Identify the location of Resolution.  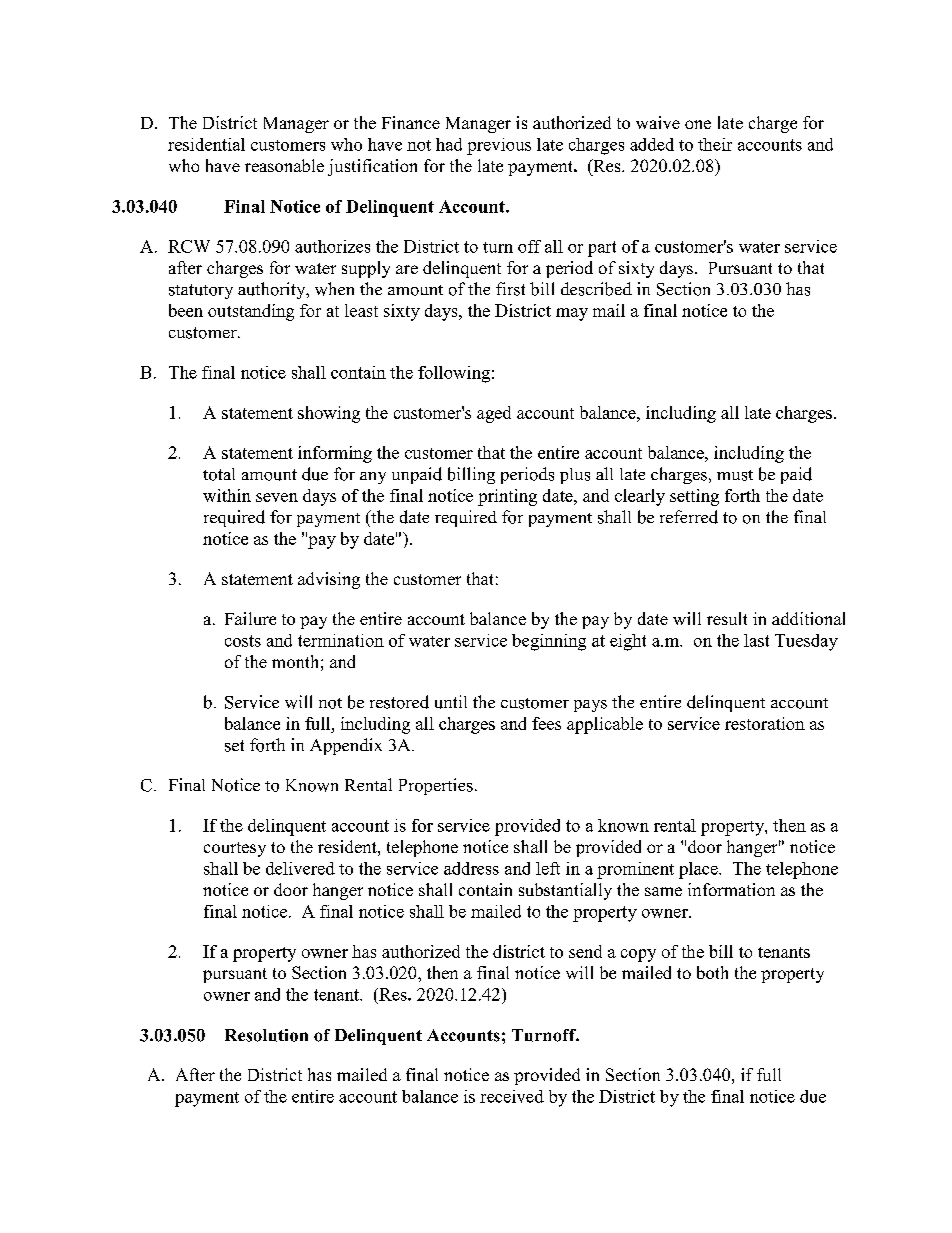
(266, 1035).
